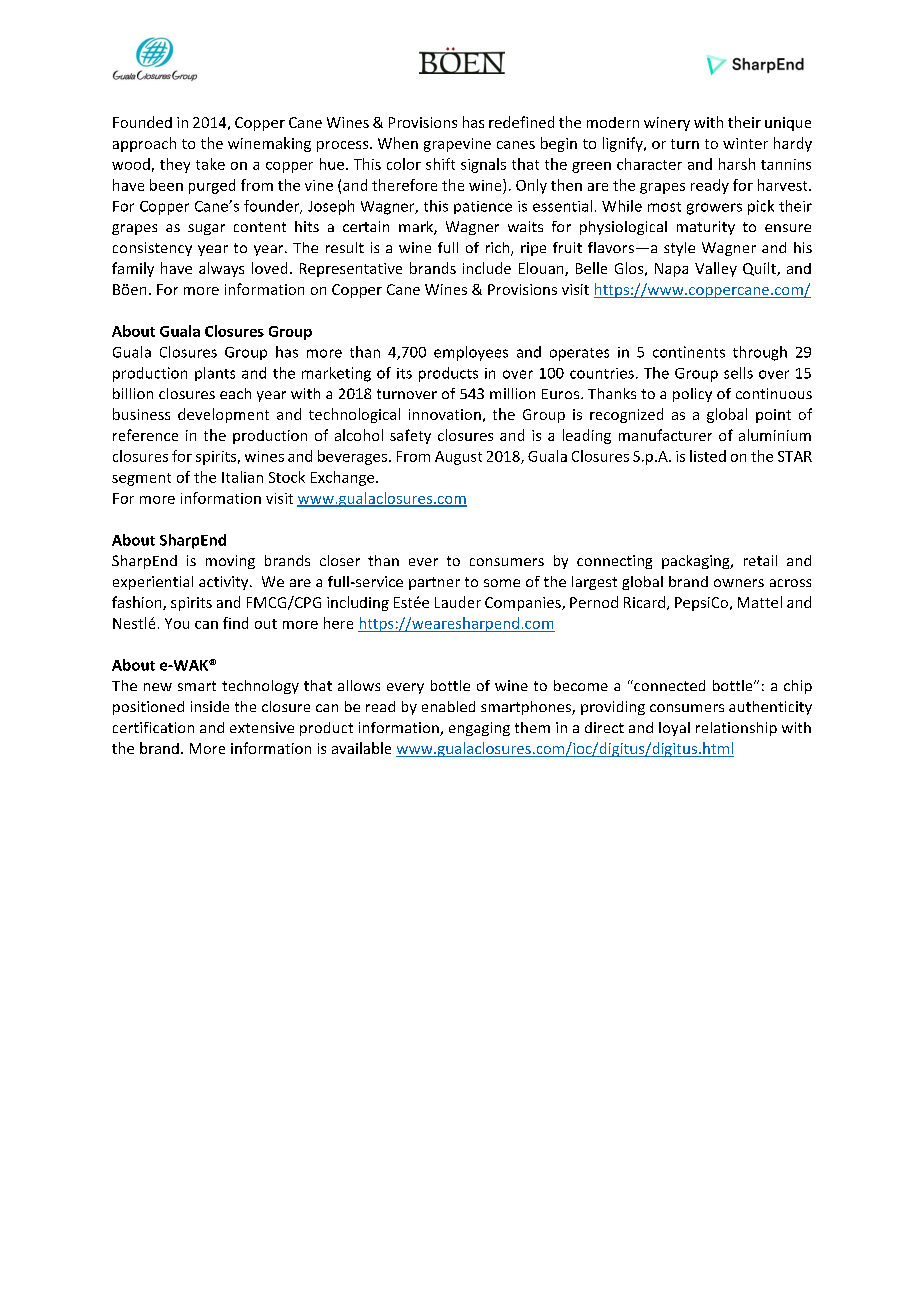 The image size is (924, 1308). I want to click on take, so click(210, 164).
